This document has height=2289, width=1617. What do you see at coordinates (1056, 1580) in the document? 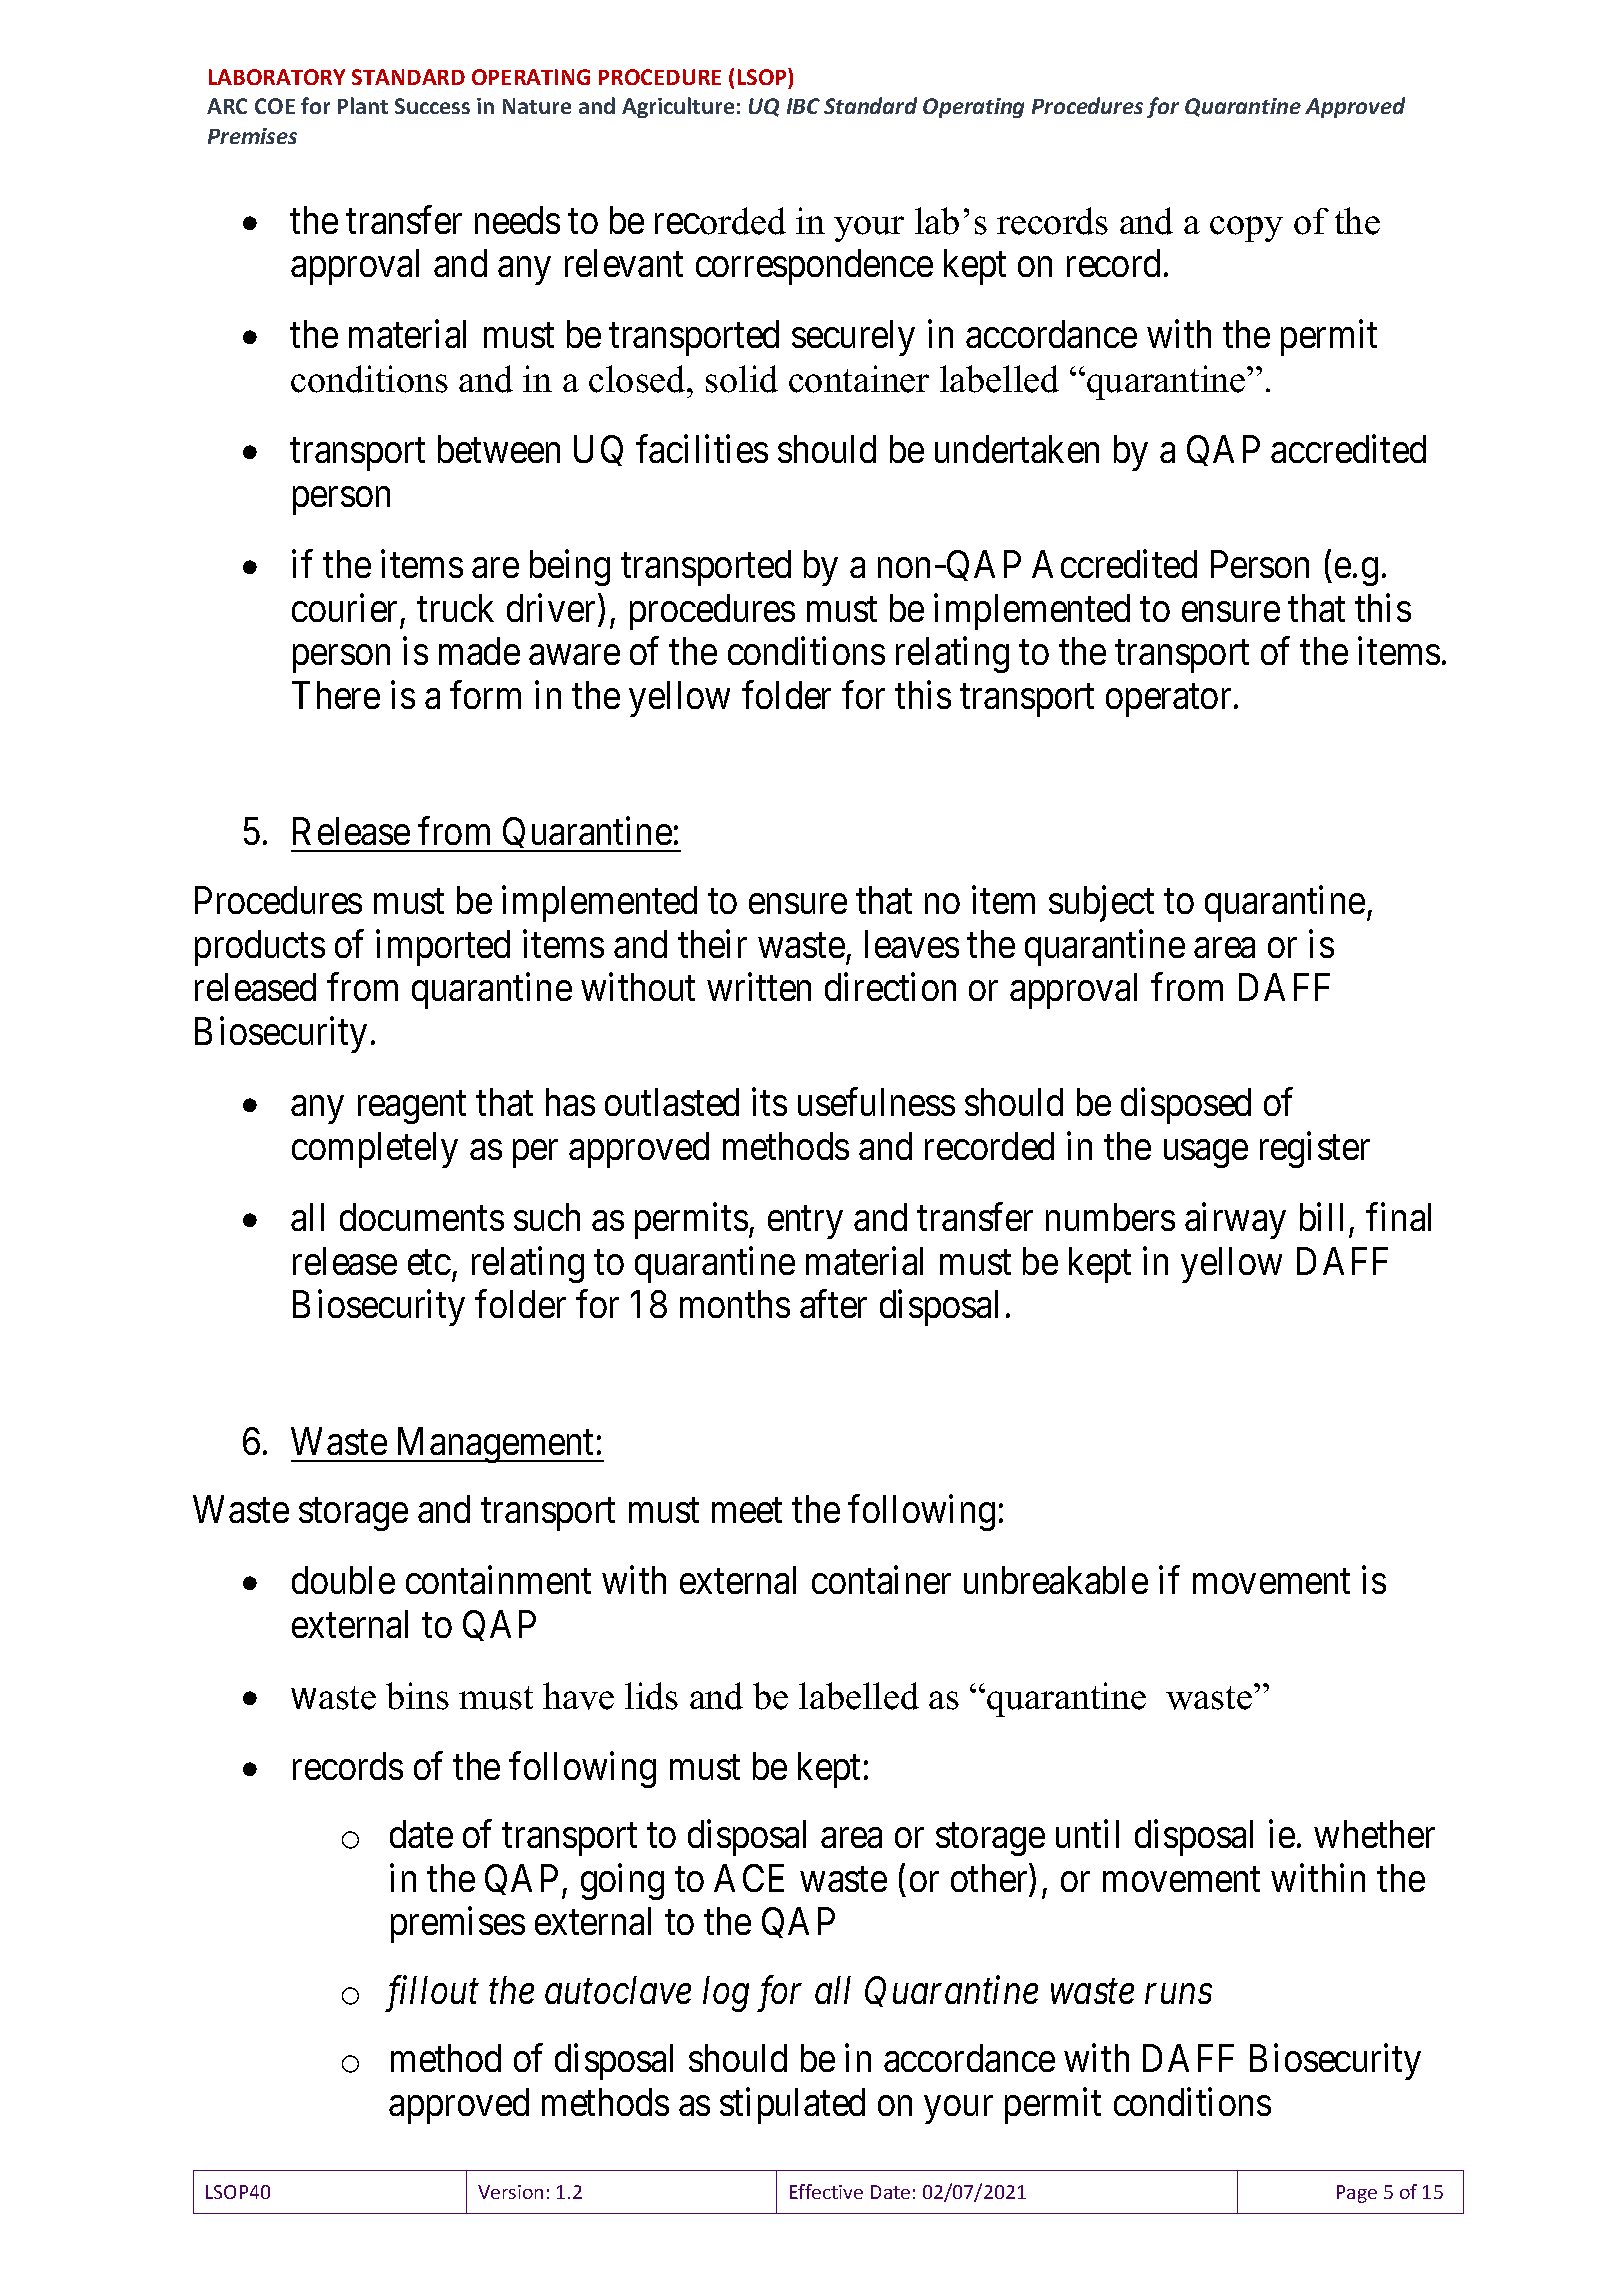
I see `unbreakable` at bounding box center [1056, 1580].
